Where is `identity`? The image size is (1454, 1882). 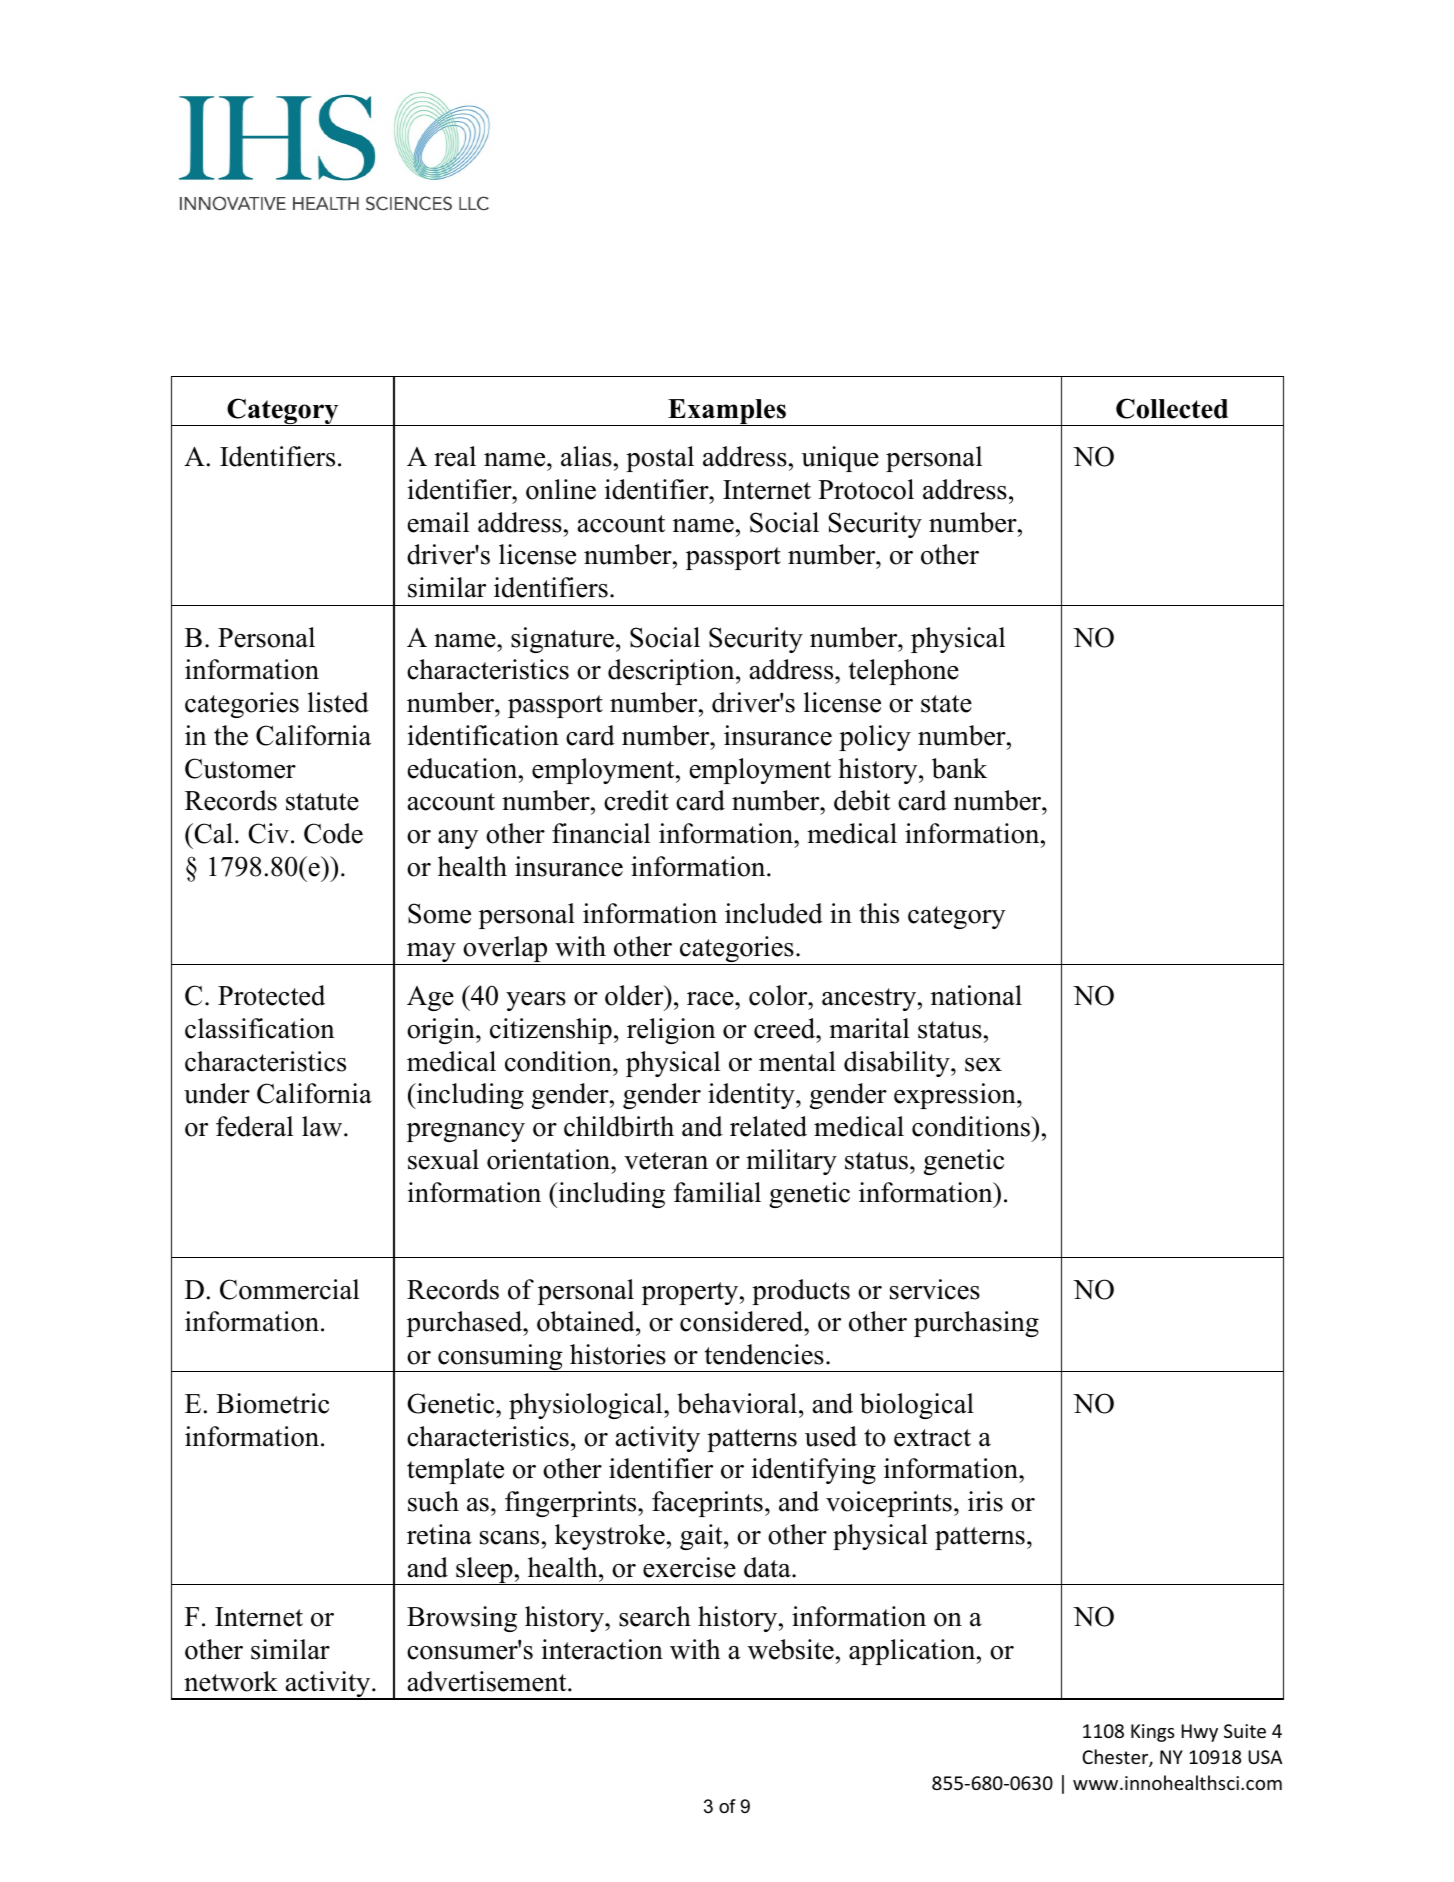
identity is located at coordinates (752, 1096).
